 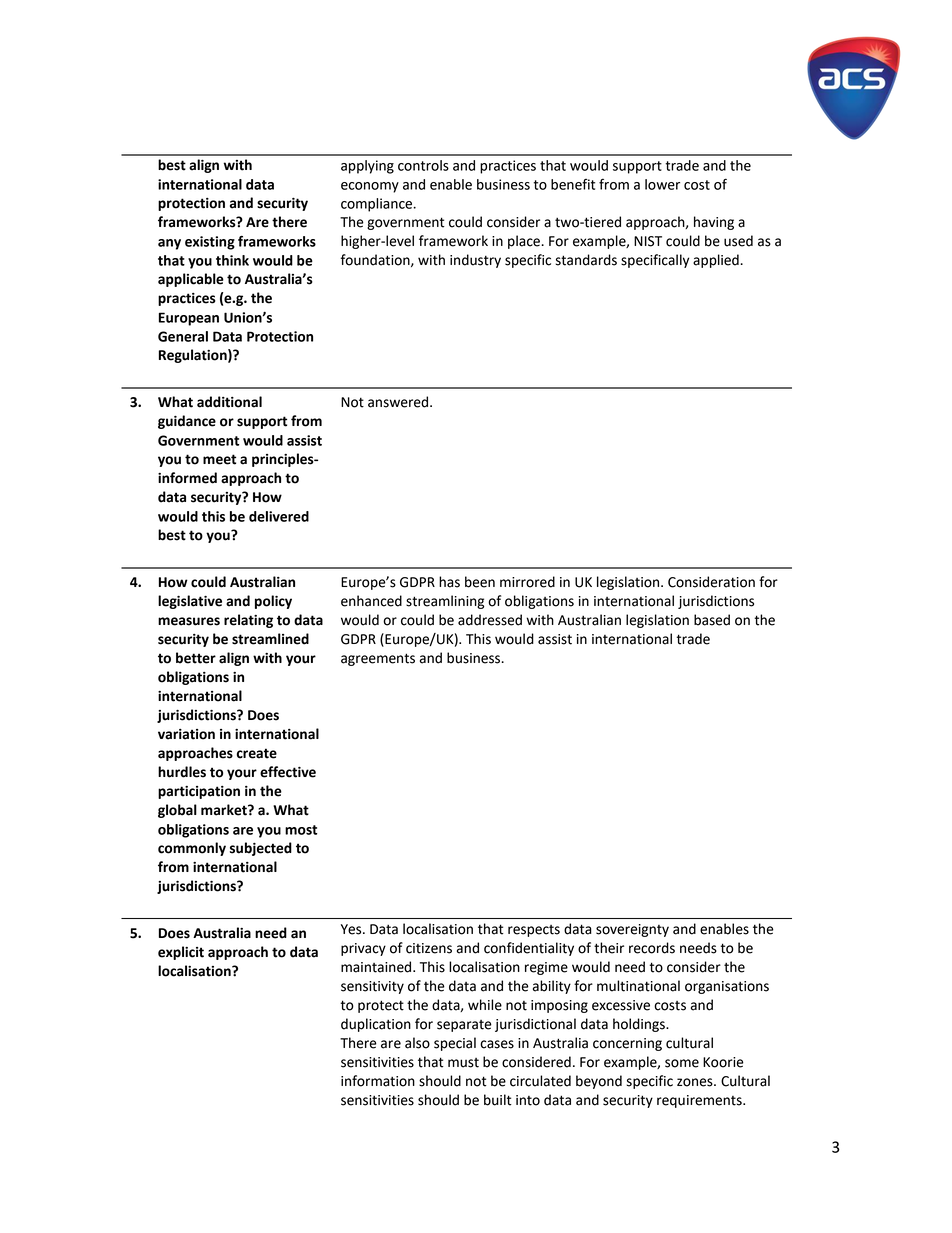 I want to click on most, so click(x=301, y=830).
